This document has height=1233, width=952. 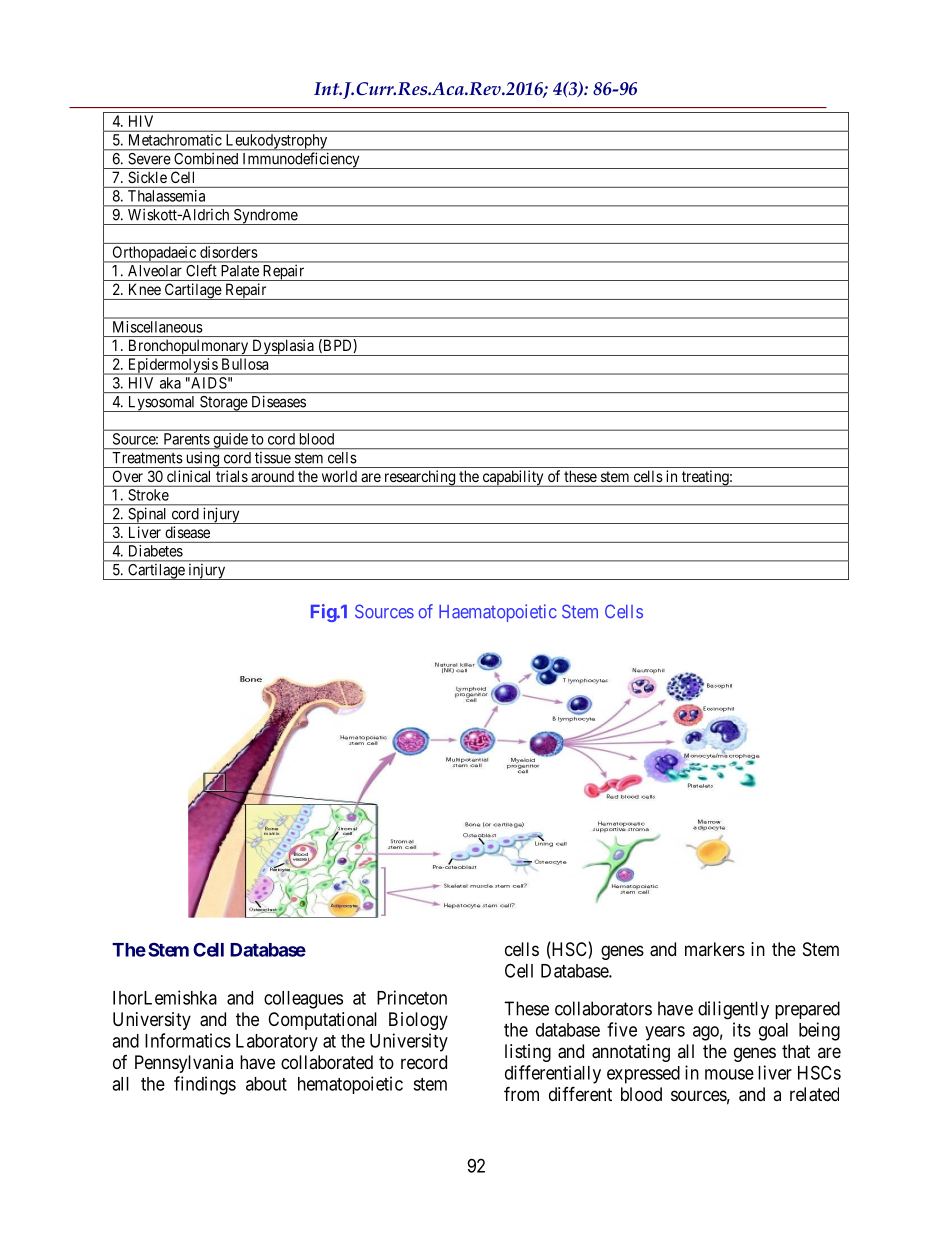 I want to click on trials, so click(x=232, y=476).
